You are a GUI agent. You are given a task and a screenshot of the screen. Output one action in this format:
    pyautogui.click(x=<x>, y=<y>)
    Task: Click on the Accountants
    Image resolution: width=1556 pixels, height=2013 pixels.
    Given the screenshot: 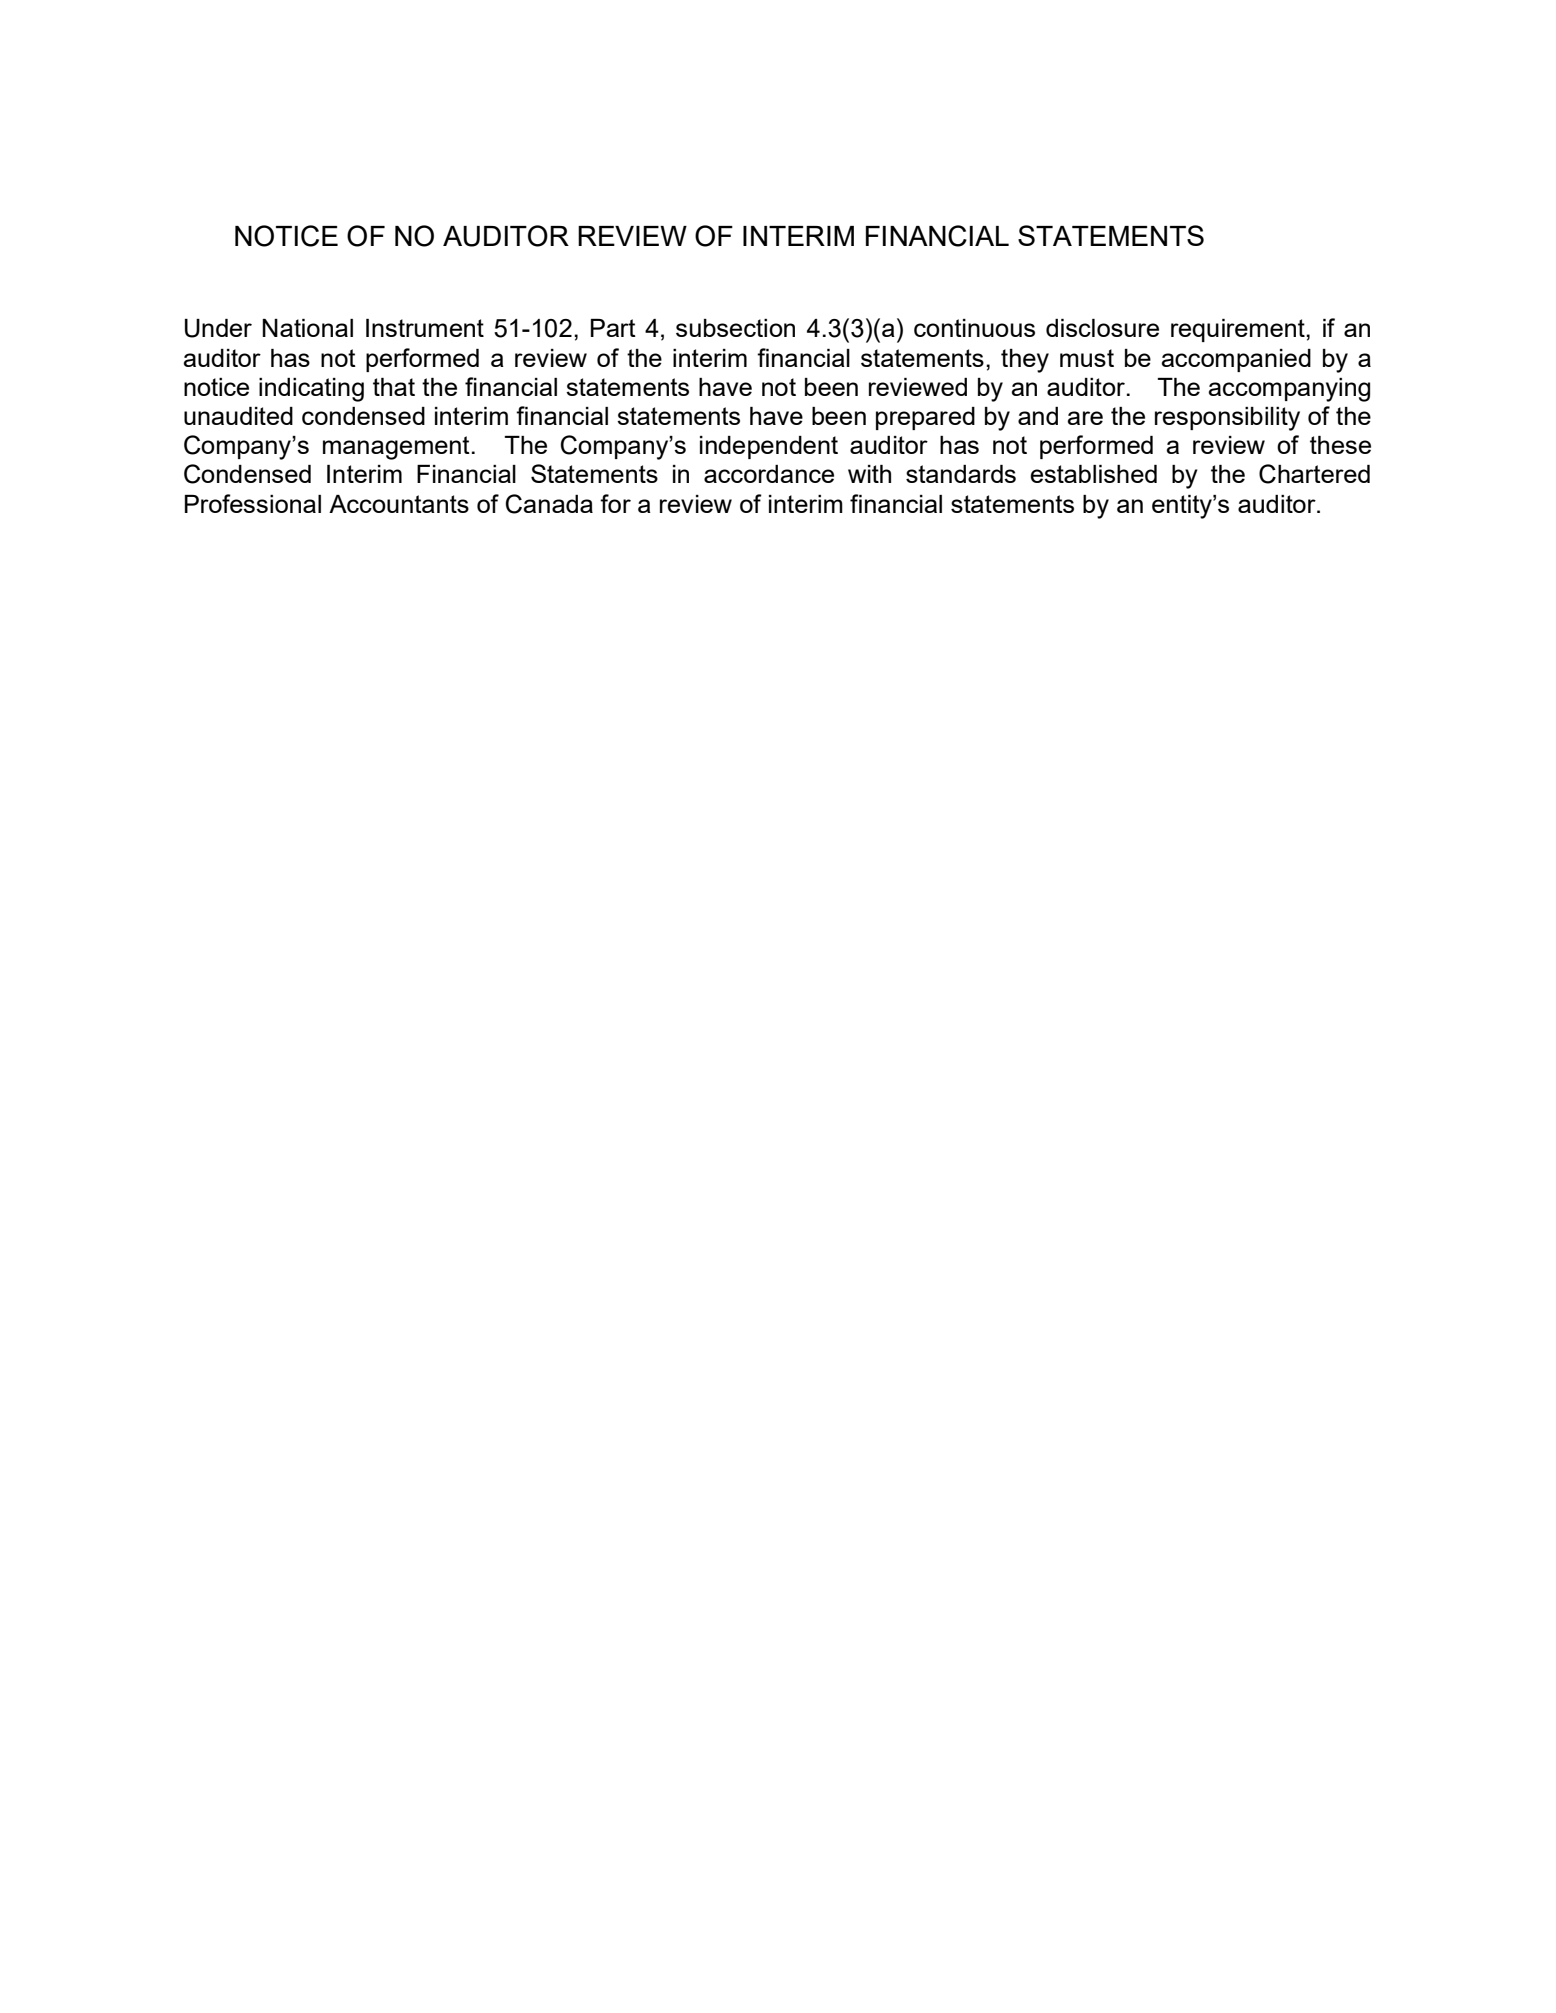 What is the action you would take?
    pyautogui.click(x=399, y=504)
